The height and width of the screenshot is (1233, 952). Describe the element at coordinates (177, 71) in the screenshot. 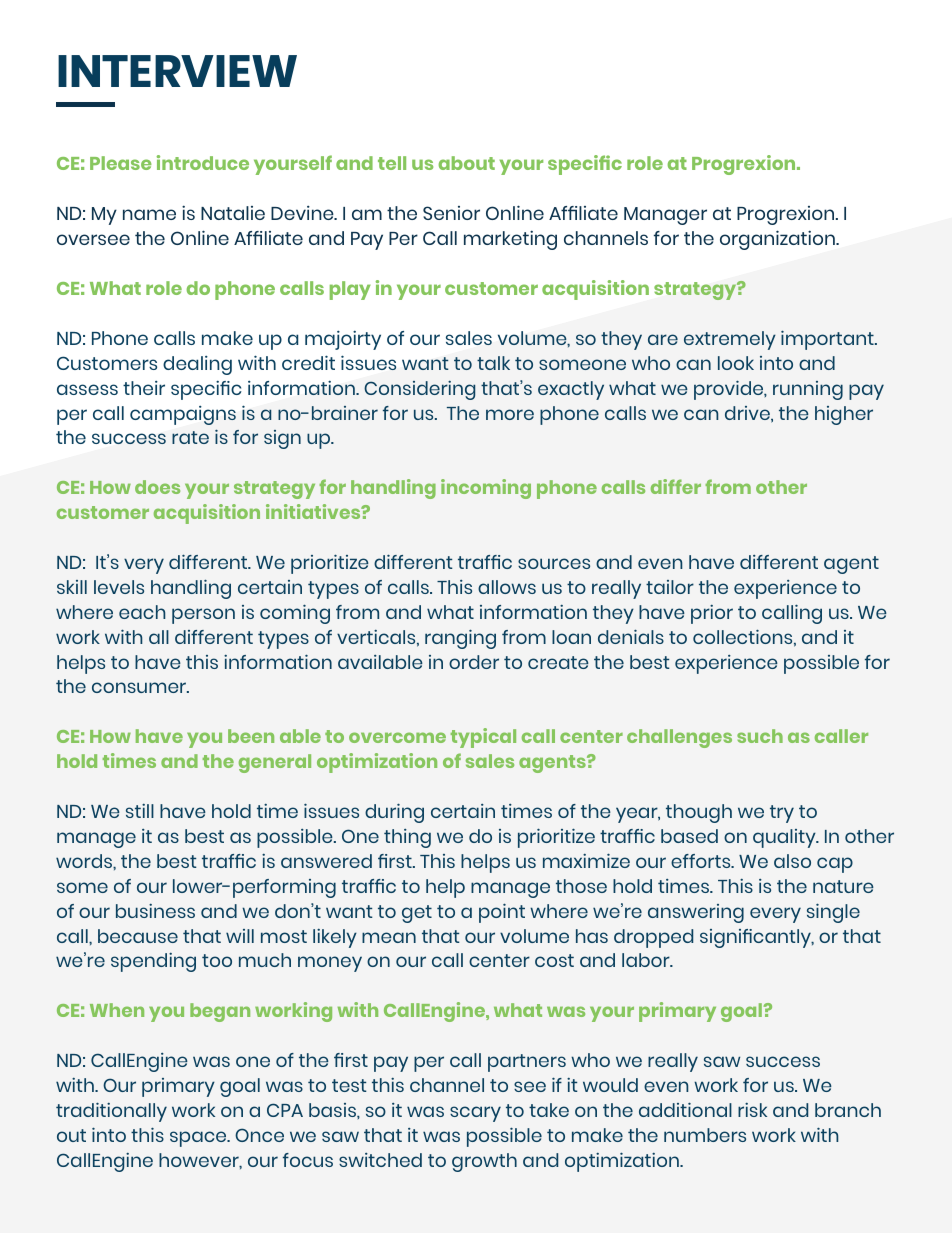

I see `INTERVIEW` at that location.
